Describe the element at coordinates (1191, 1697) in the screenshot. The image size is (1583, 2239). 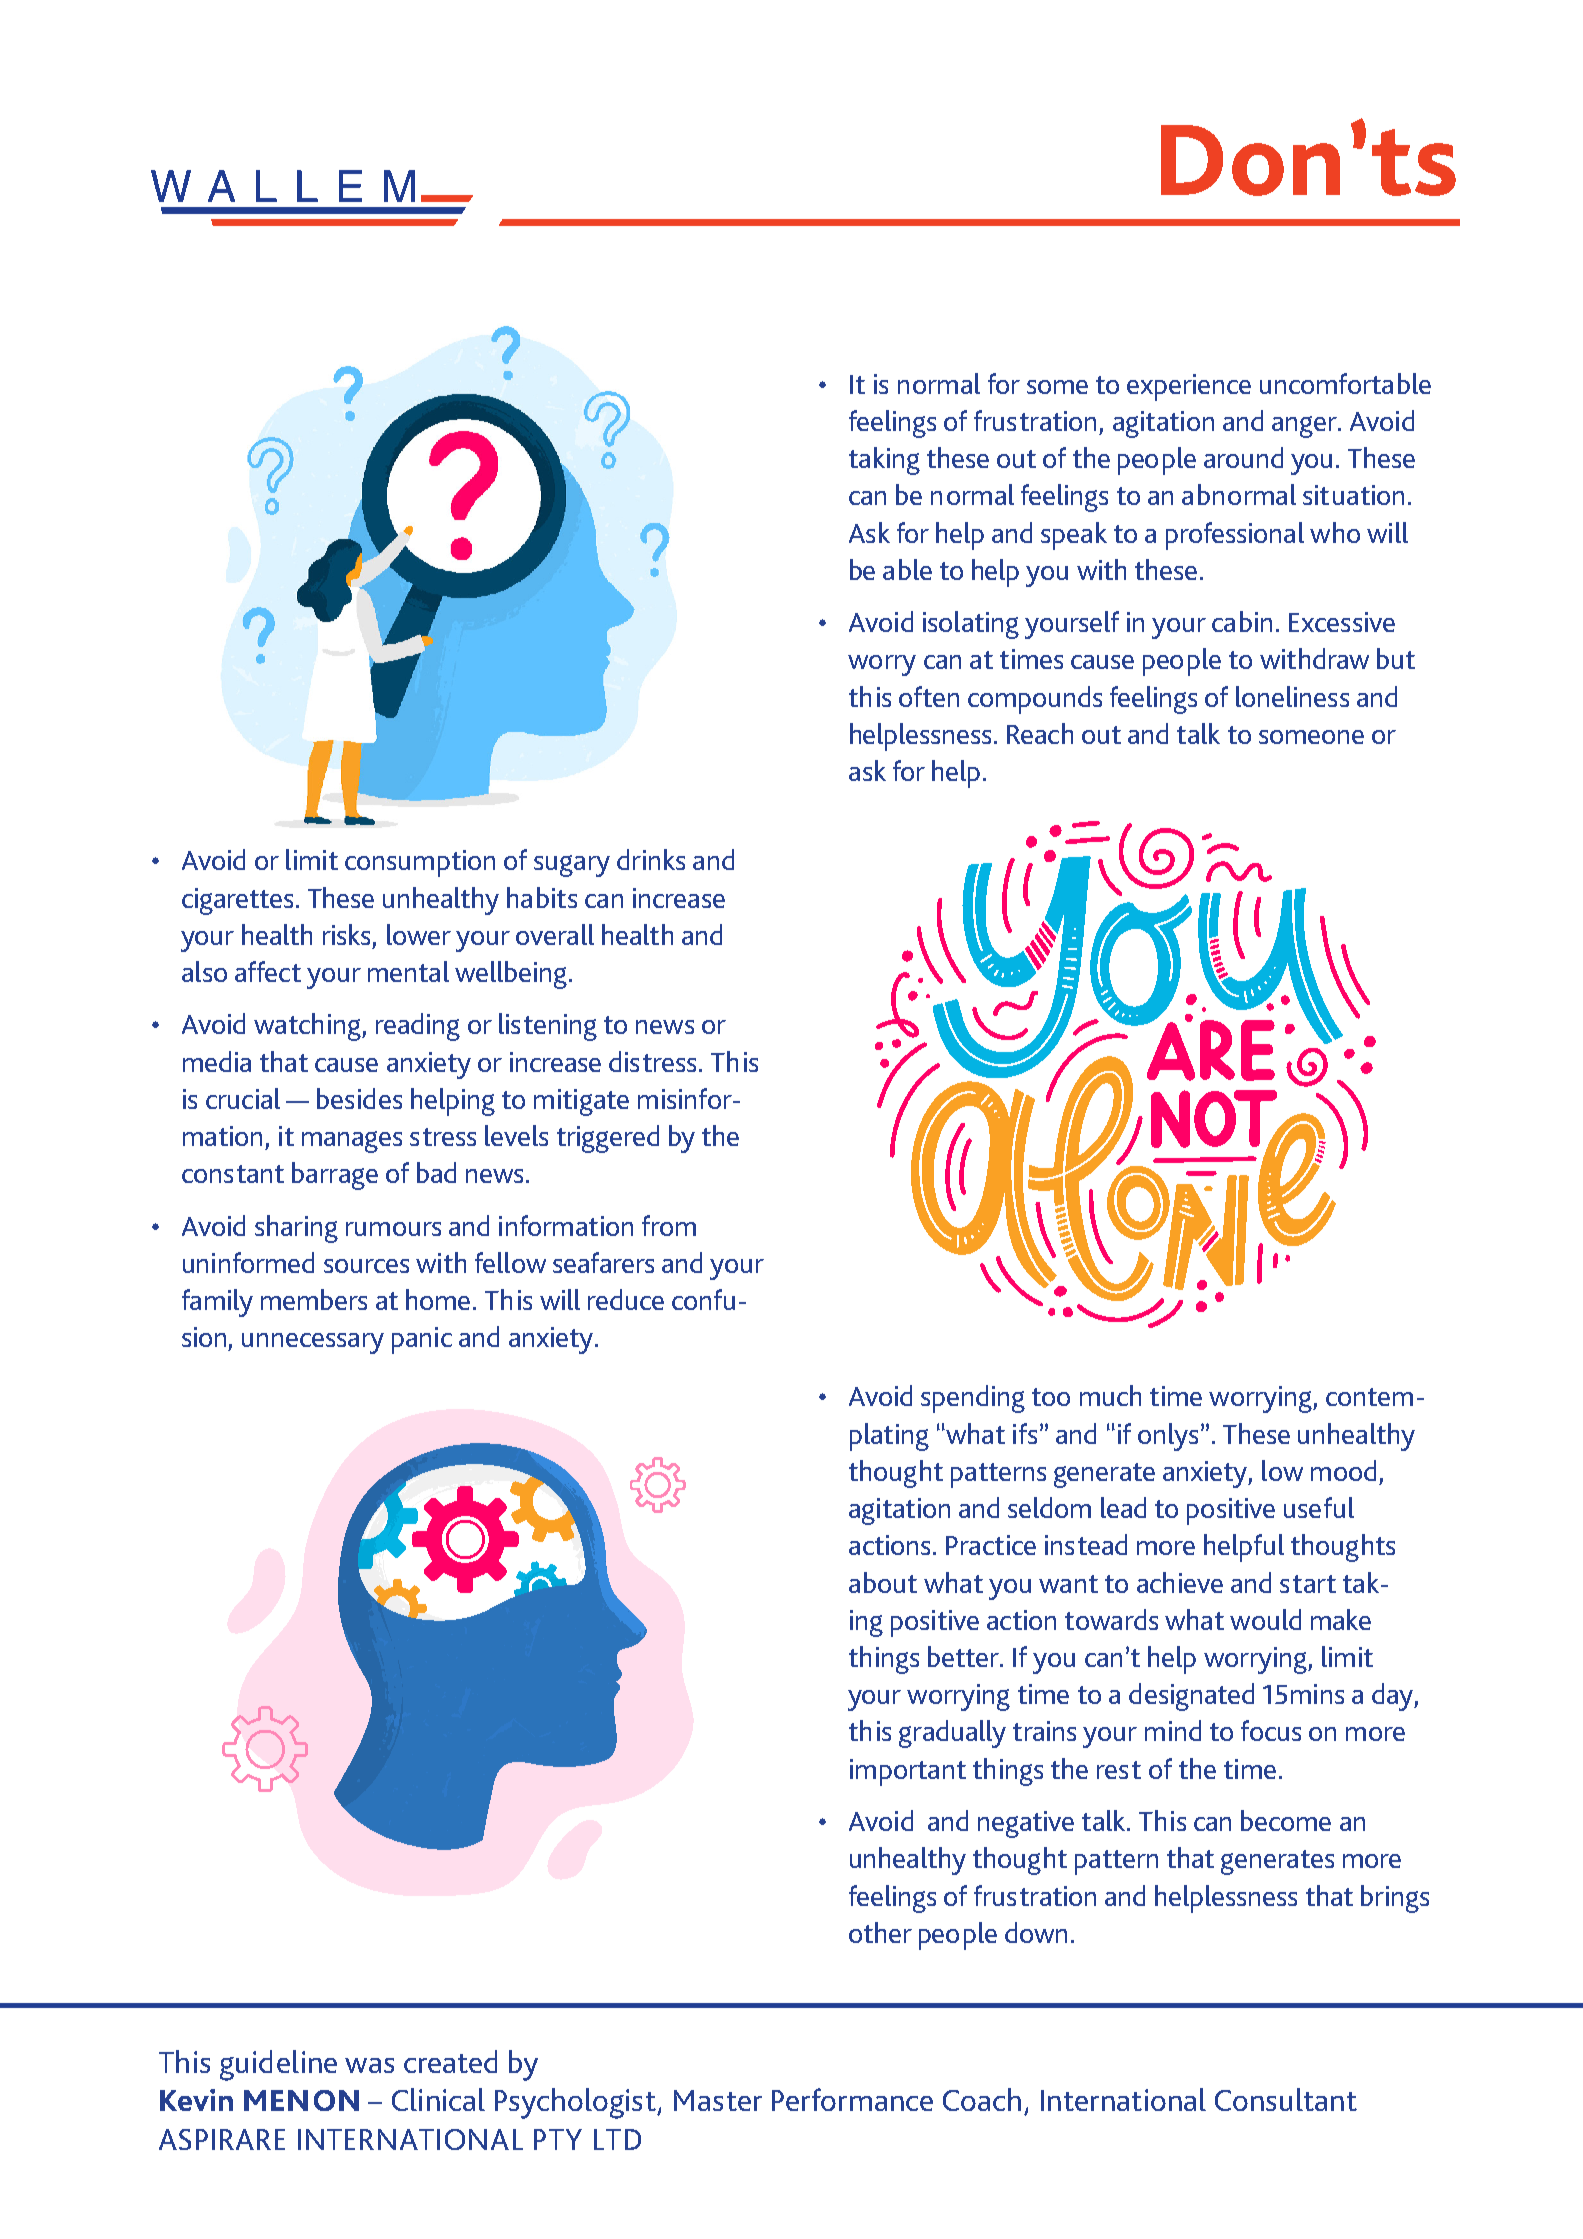
I see `designated` at that location.
